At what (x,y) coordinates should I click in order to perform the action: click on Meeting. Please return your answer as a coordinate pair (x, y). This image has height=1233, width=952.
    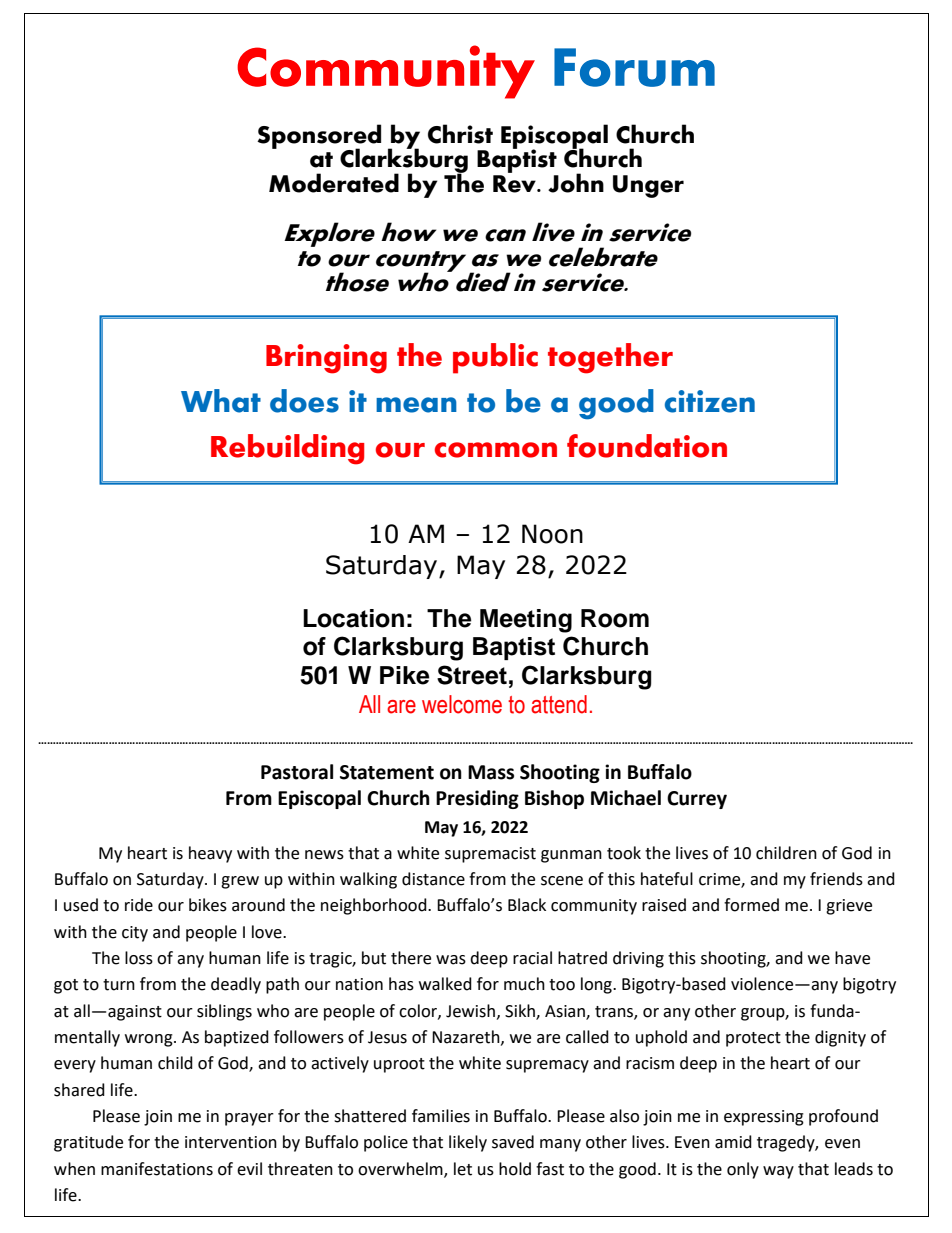
    Looking at the image, I should click on (526, 621).
